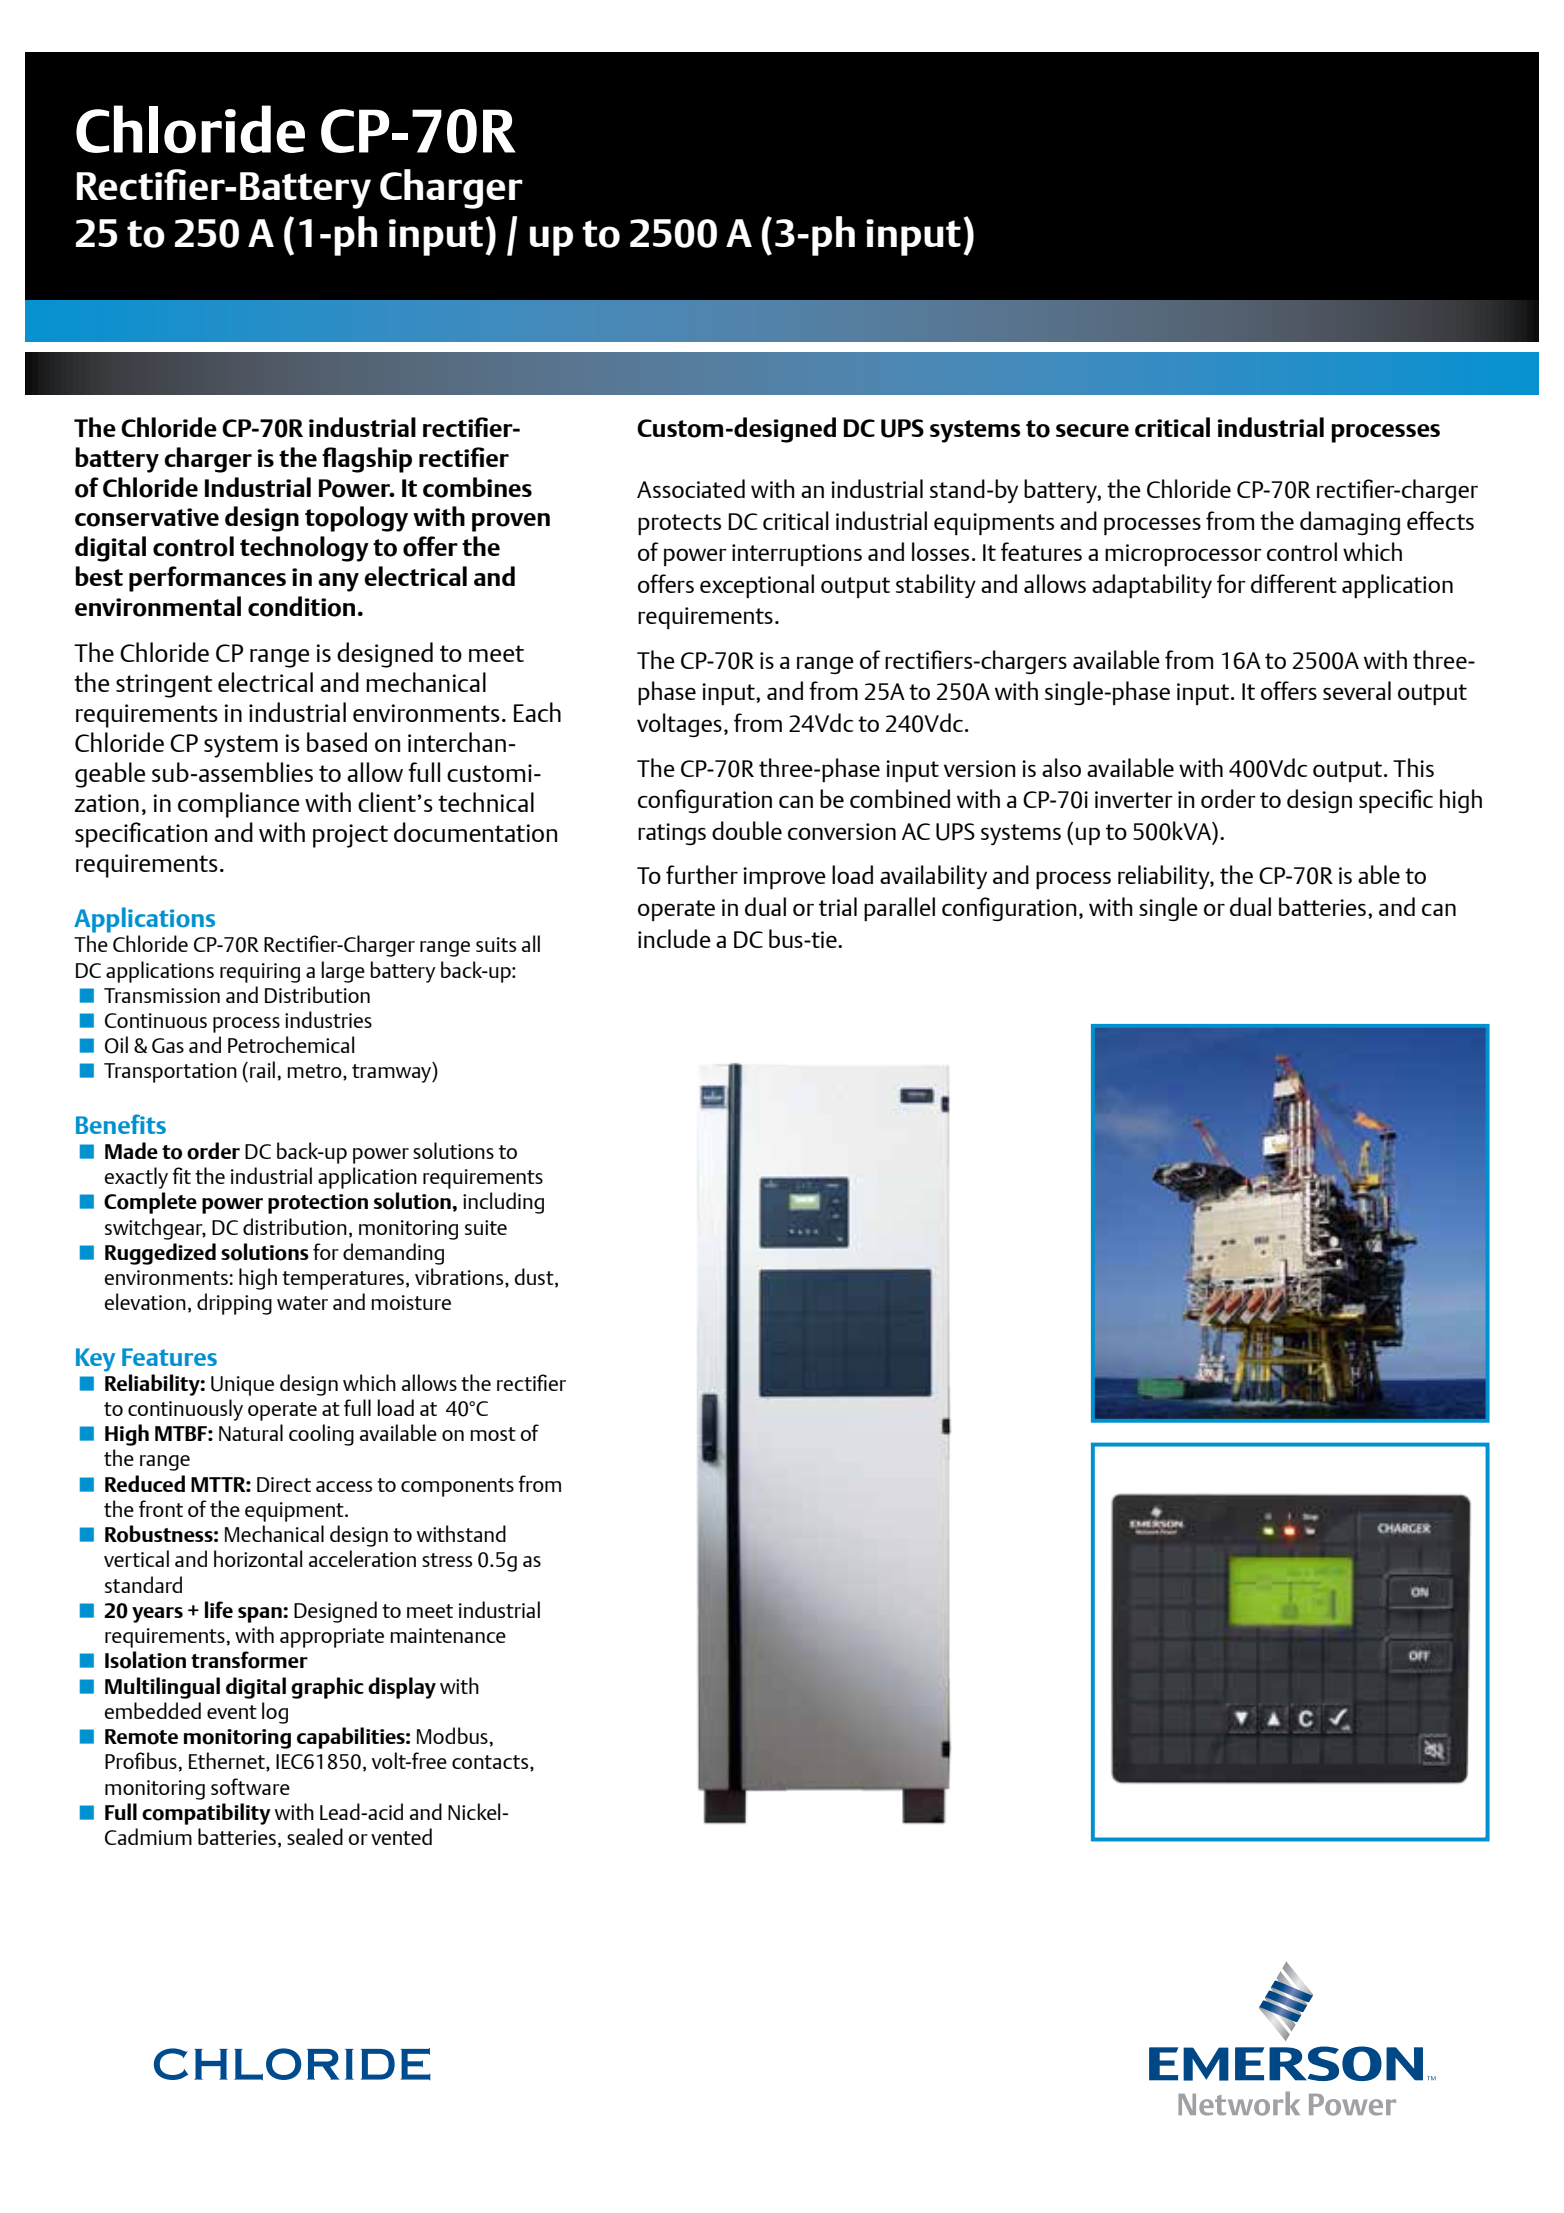 The image size is (1564, 2213). Describe the element at coordinates (250, 1786) in the image. I see `software` at that location.
